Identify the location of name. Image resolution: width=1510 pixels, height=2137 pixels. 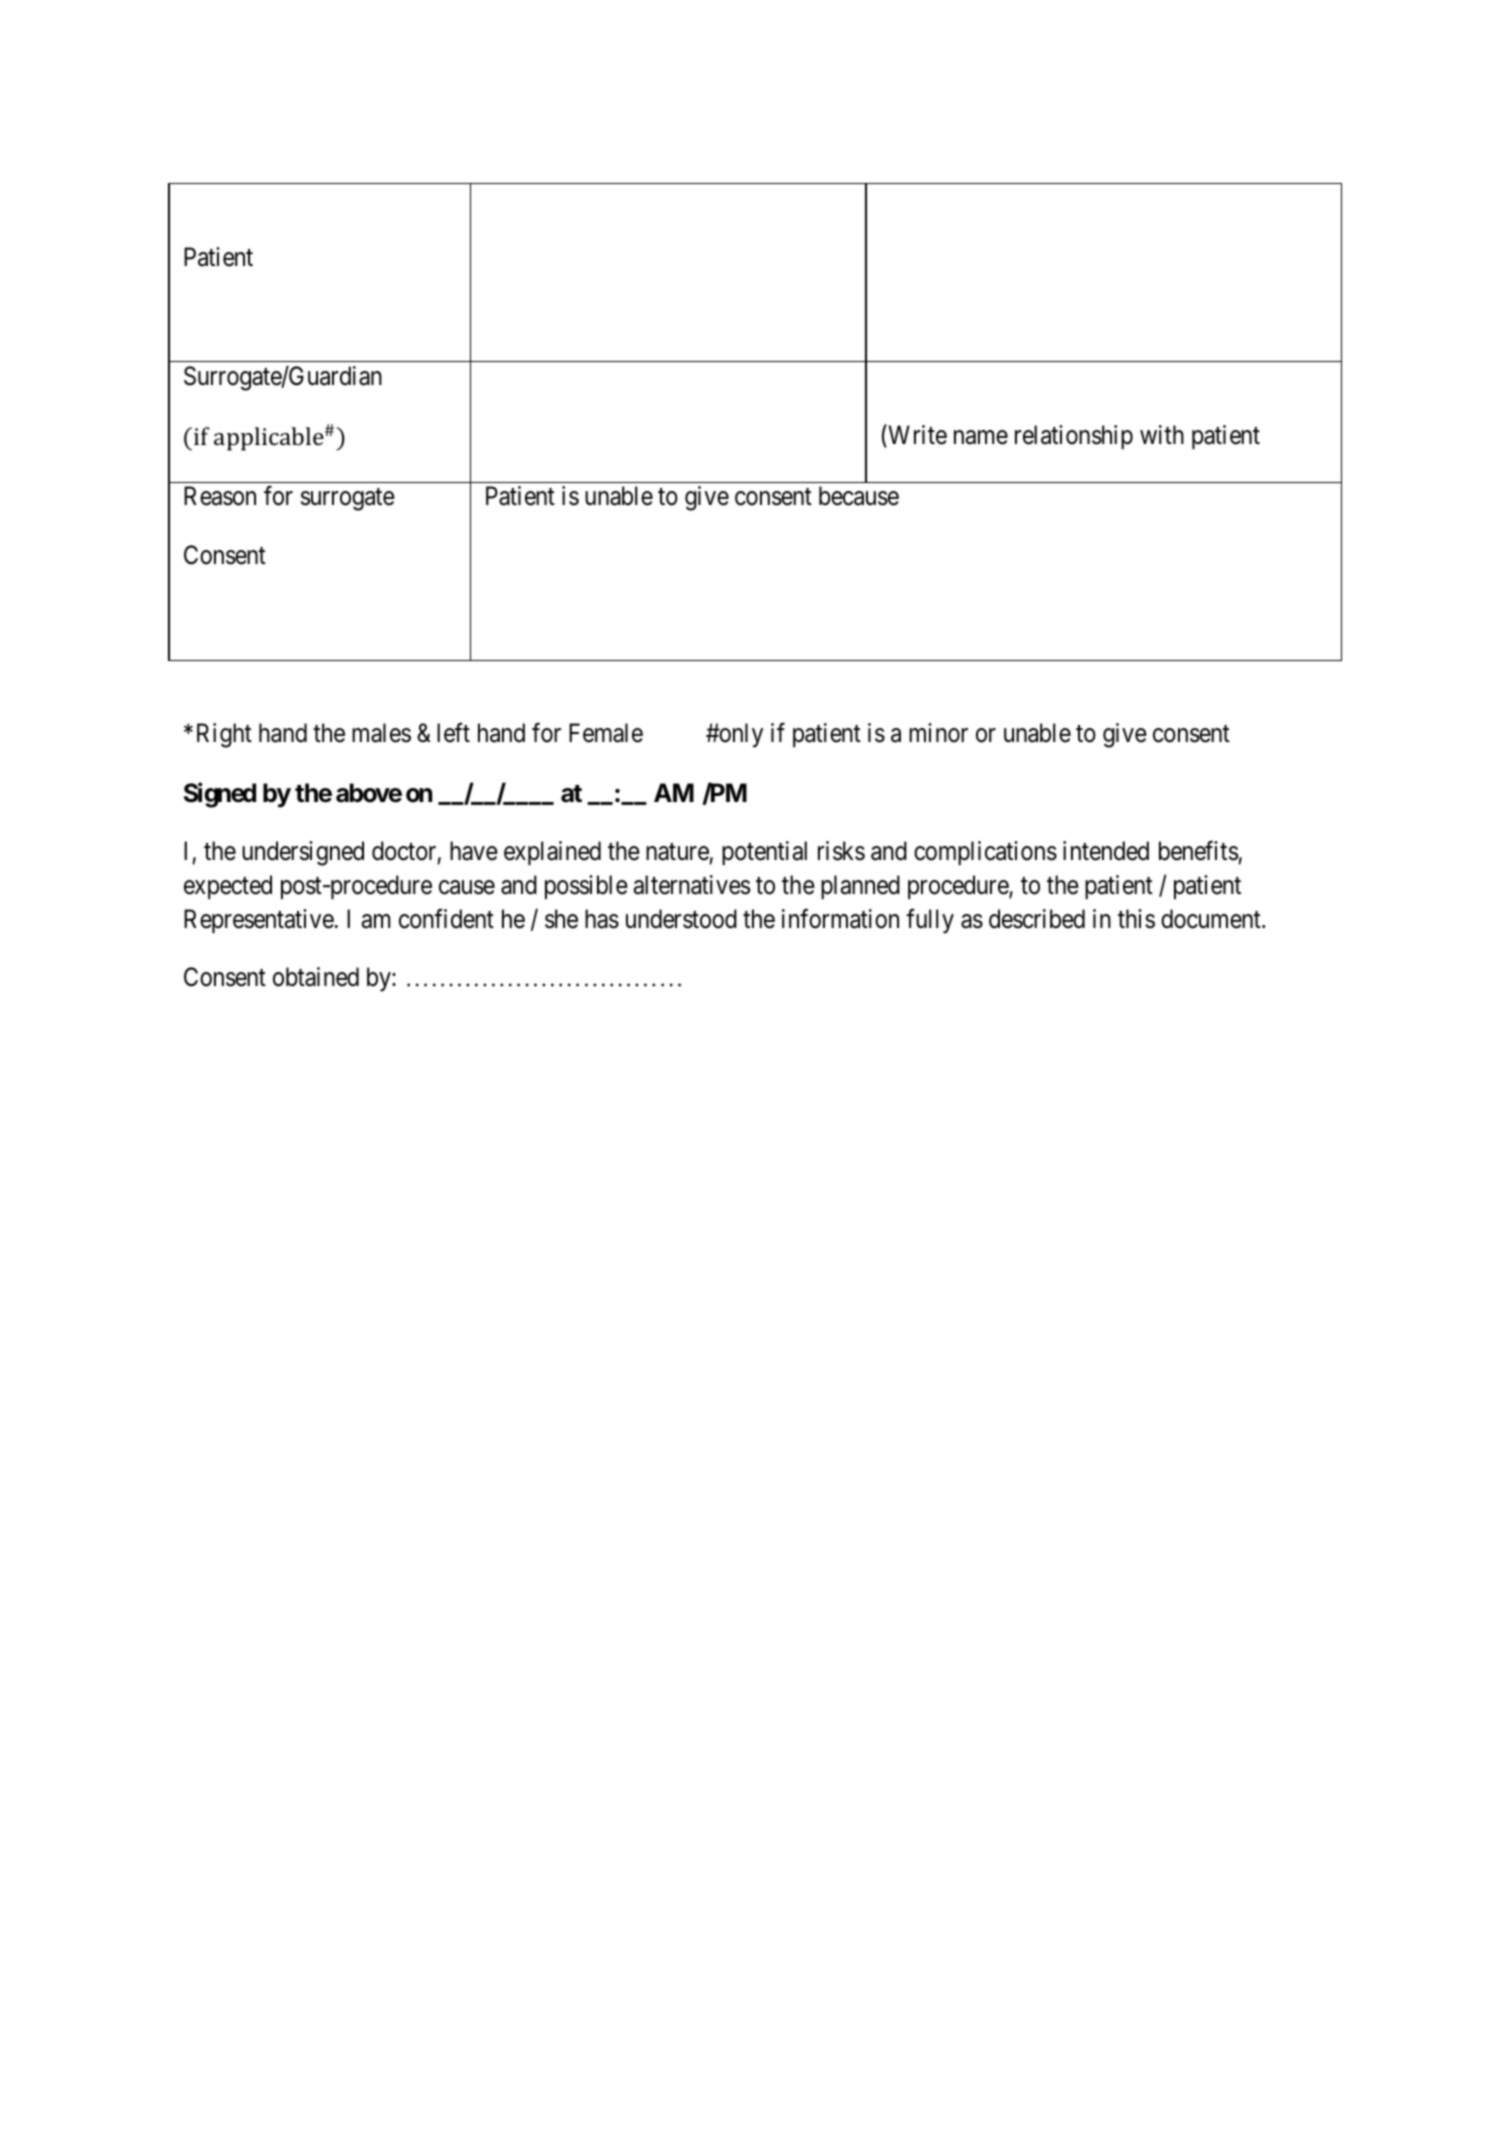
(981, 437).
